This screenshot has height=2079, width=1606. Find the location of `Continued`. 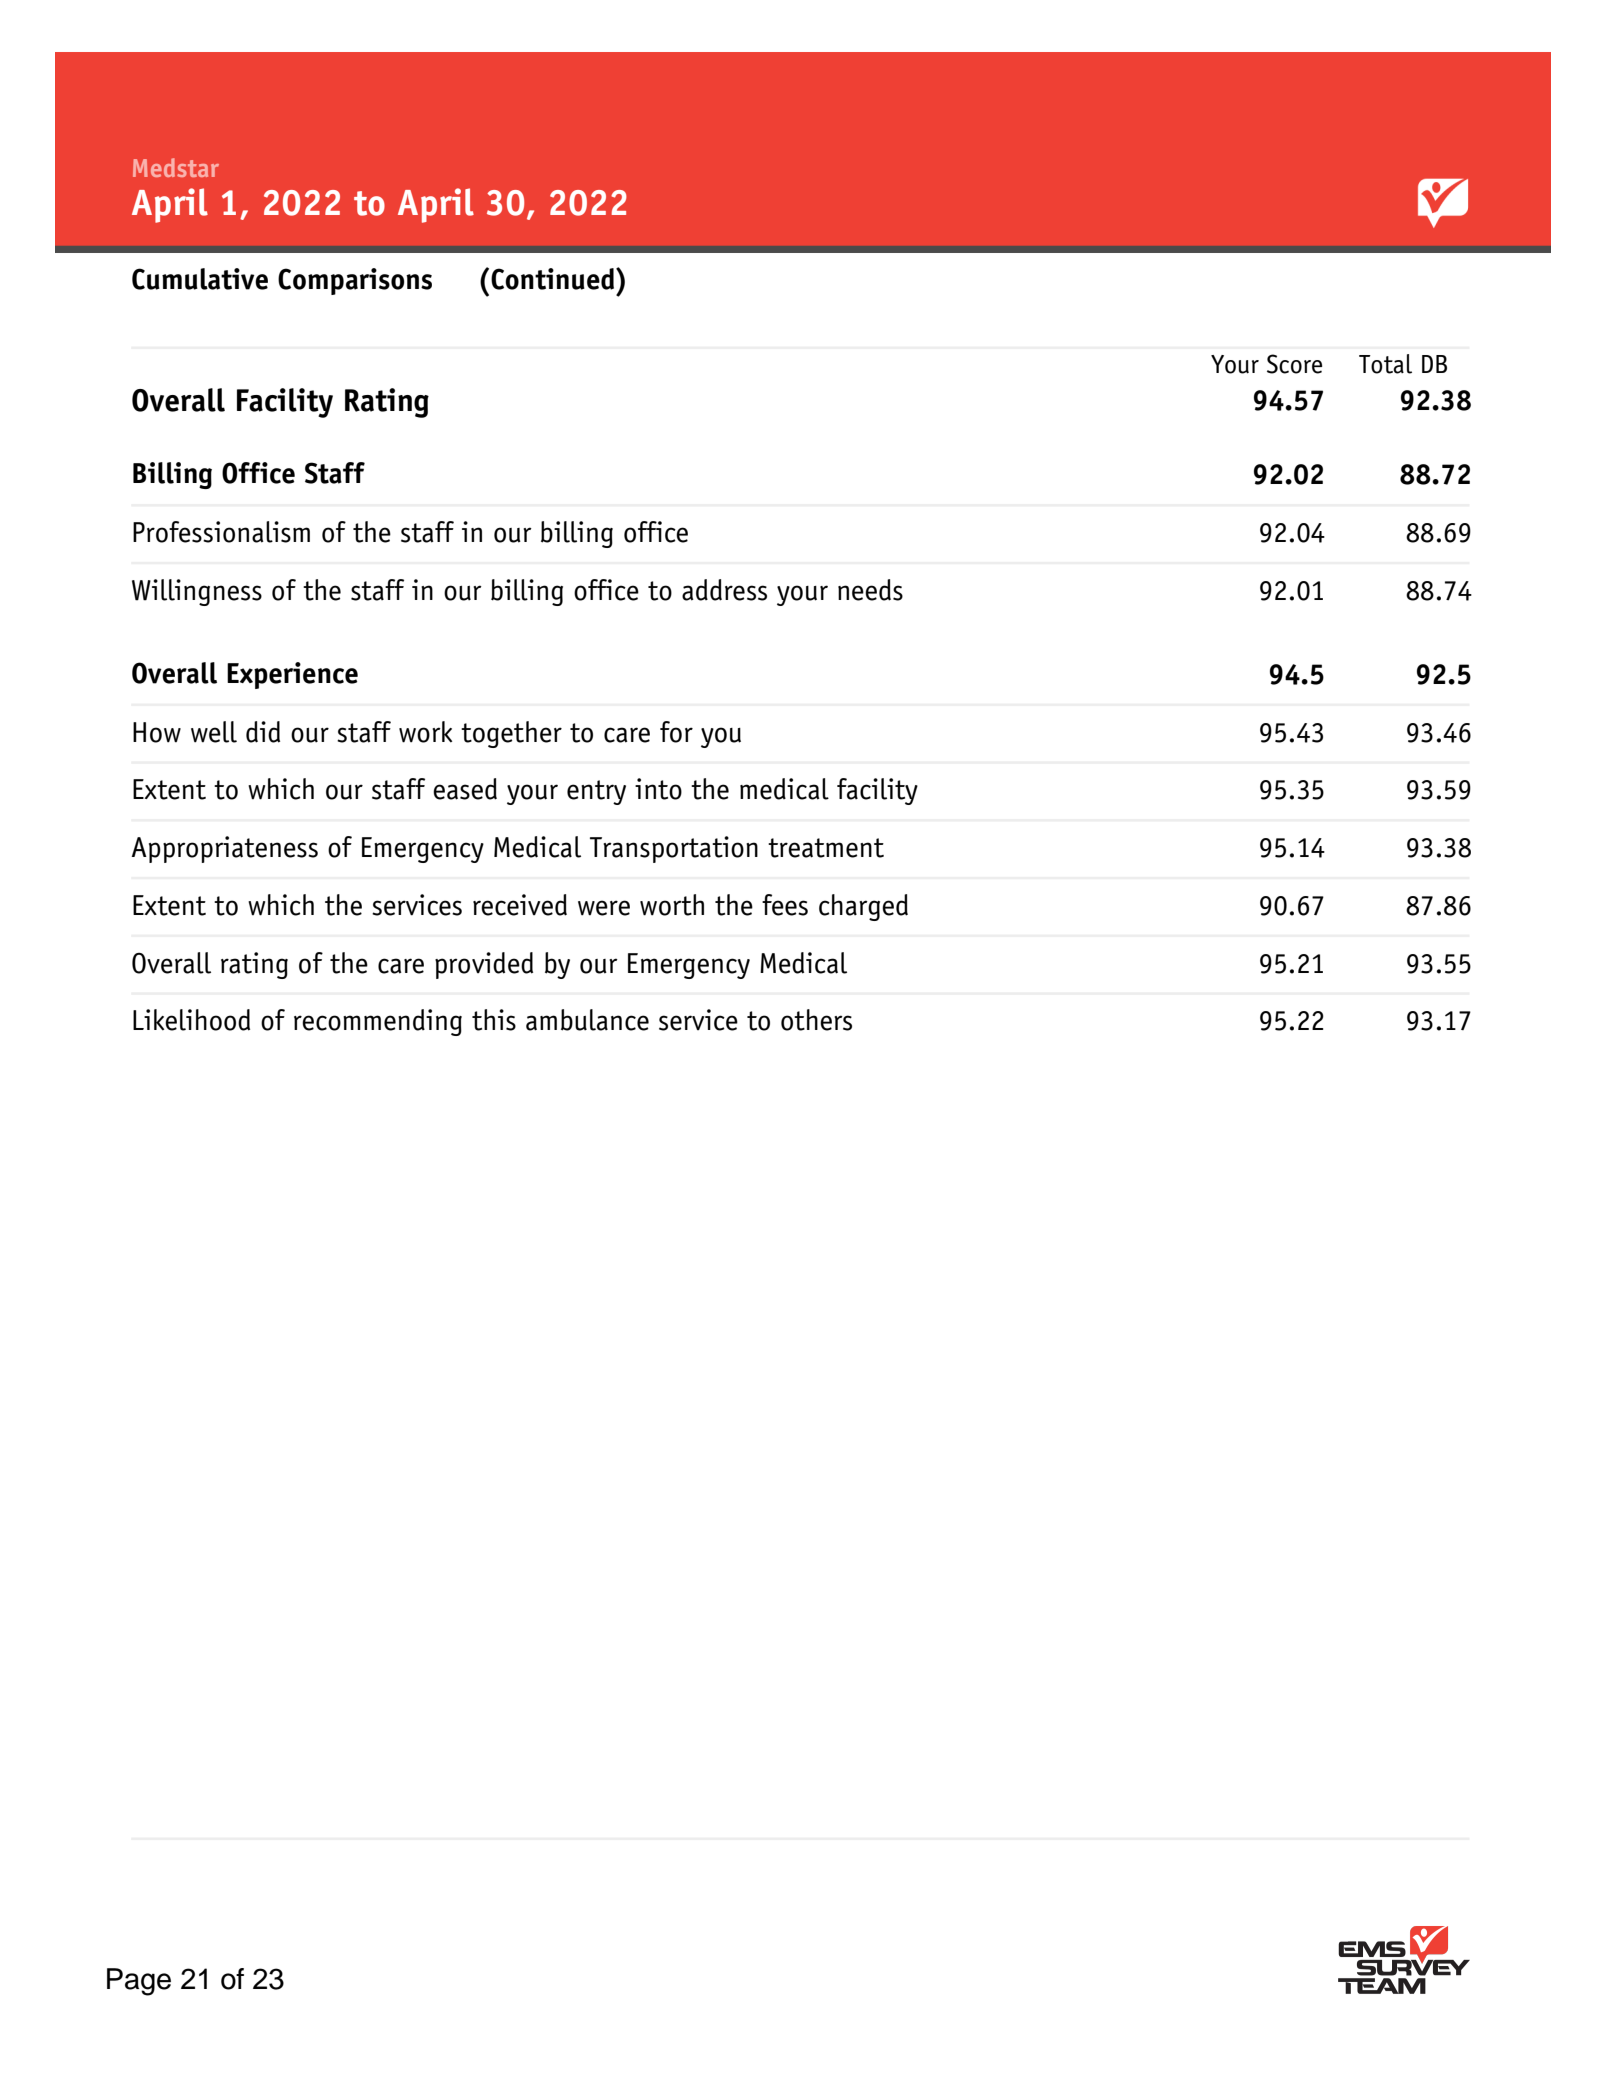

Continued is located at coordinates (554, 279).
